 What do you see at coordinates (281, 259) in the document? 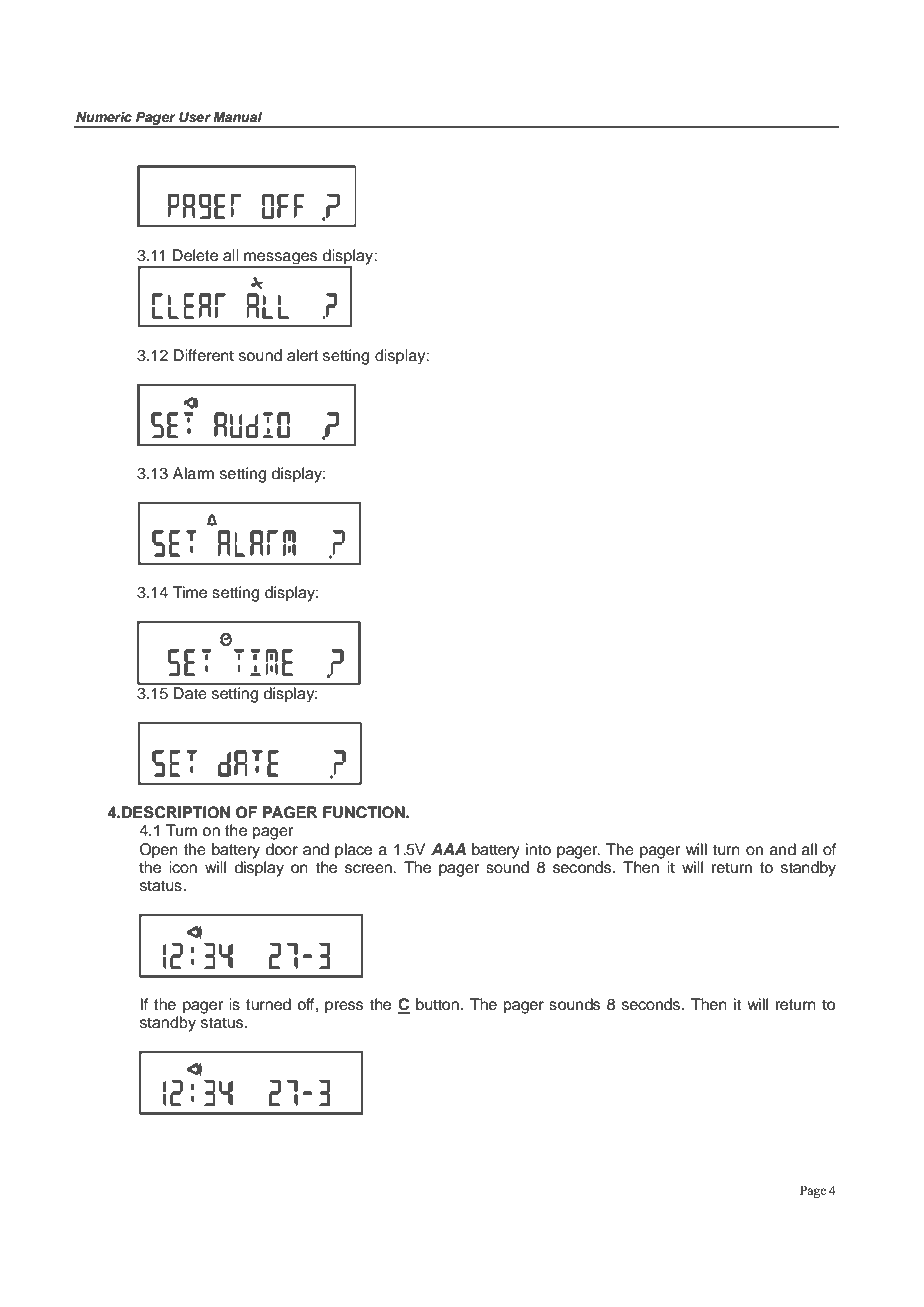
I see `messages` at bounding box center [281, 259].
